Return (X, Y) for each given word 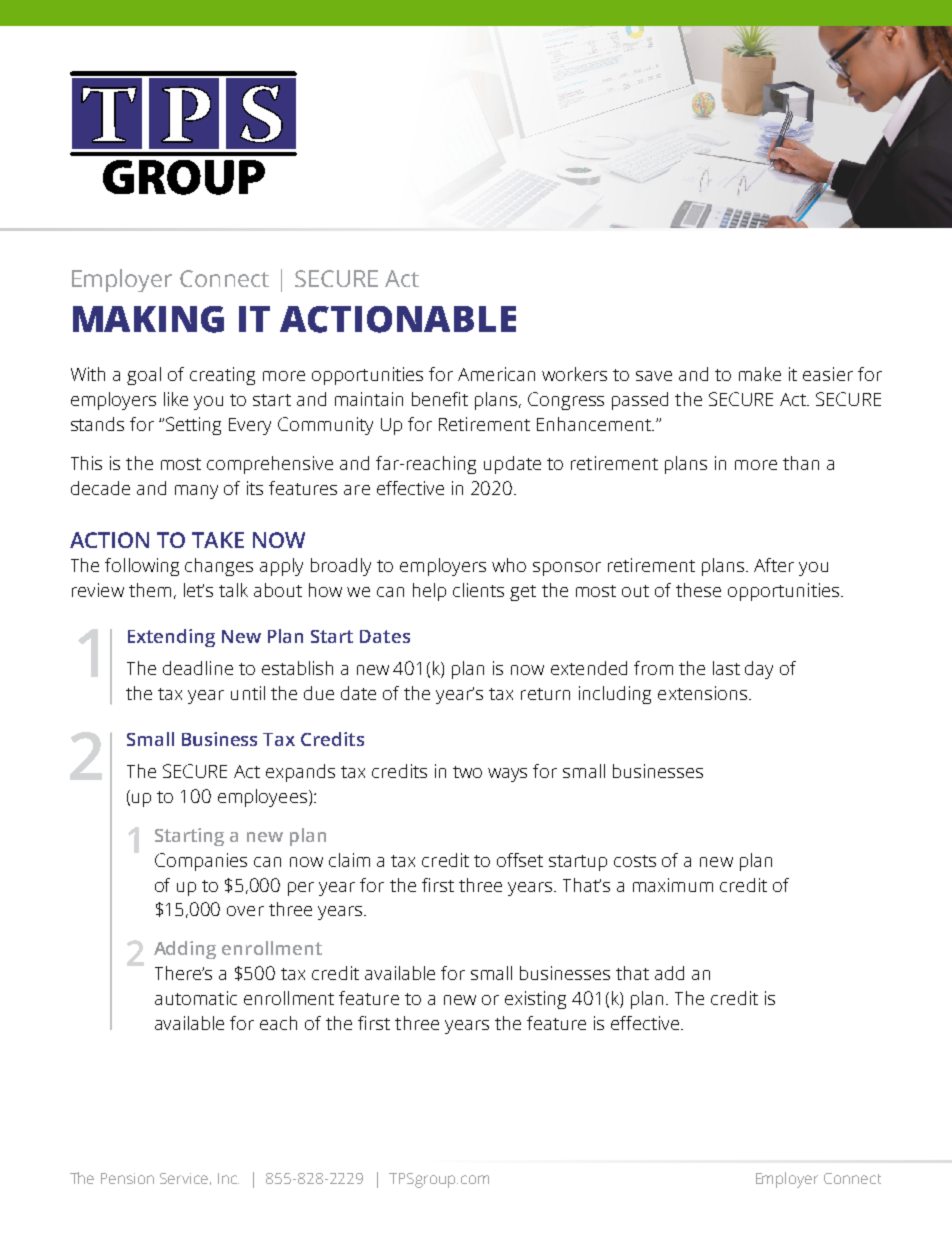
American (496, 374)
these (698, 590)
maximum (673, 885)
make (760, 374)
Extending (171, 638)
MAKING (148, 319)
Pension (127, 1178)
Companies (201, 862)
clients (478, 590)
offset (520, 860)
